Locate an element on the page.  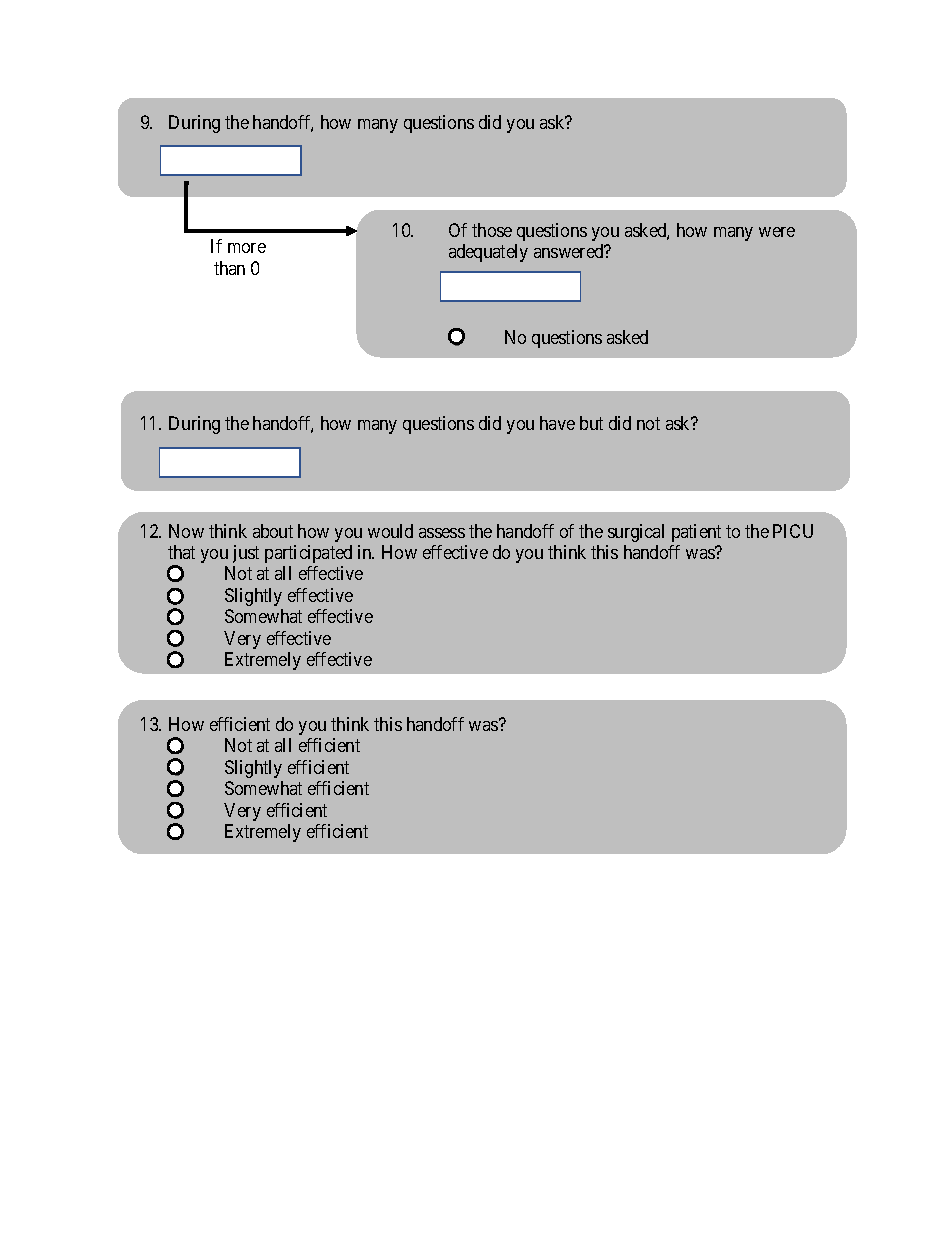
would is located at coordinates (390, 531).
